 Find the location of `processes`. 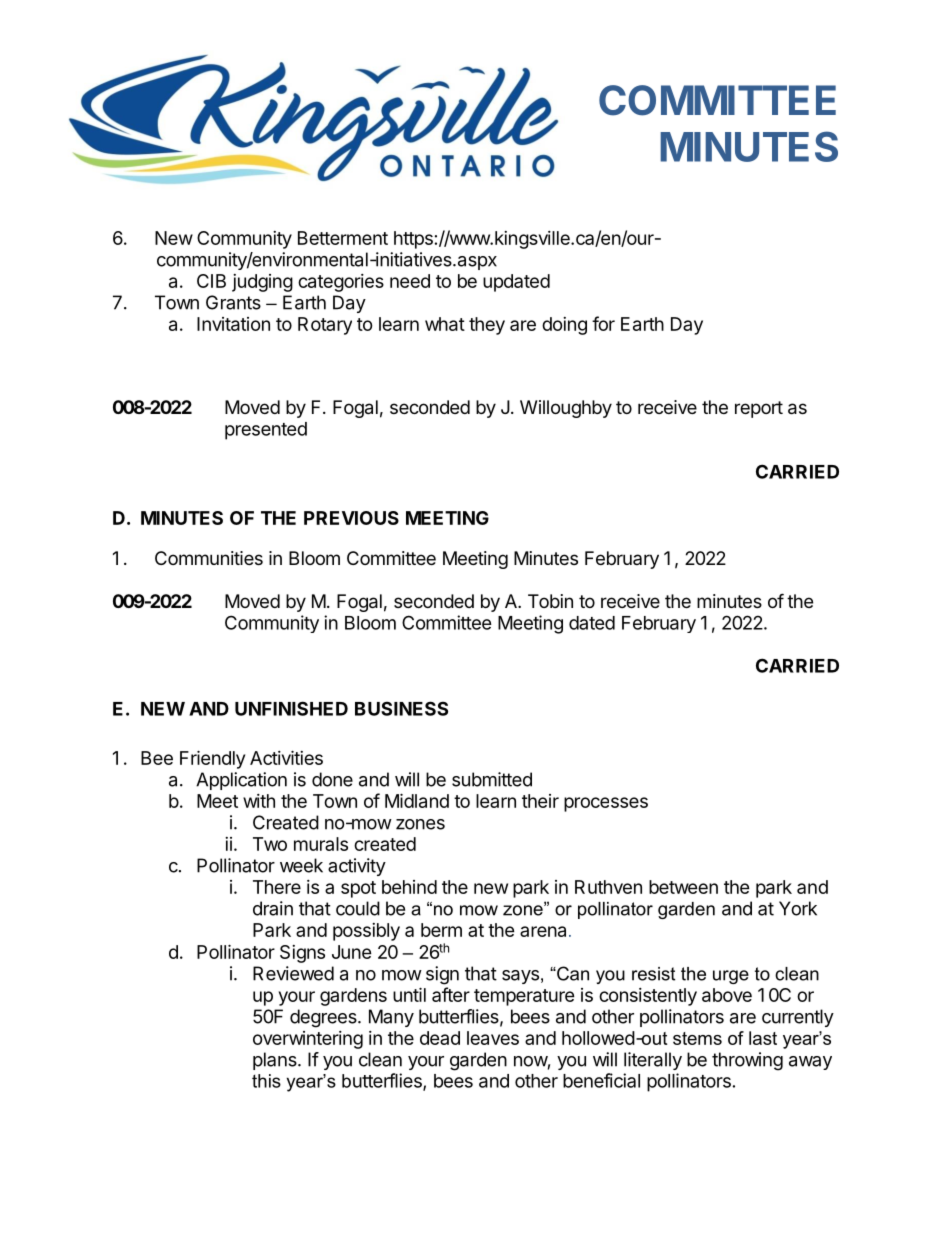

processes is located at coordinates (606, 804).
